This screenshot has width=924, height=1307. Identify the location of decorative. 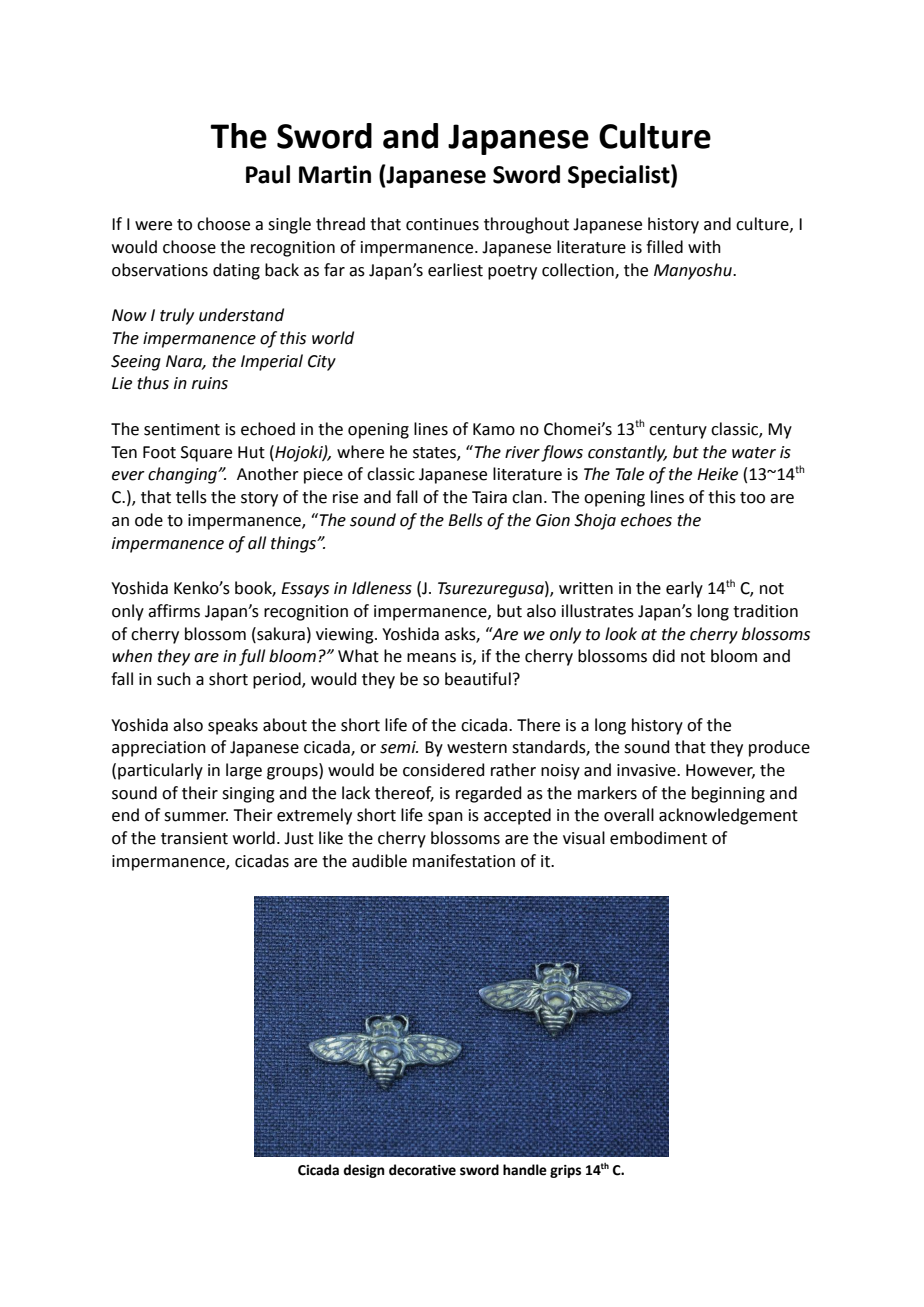
(422, 1170).
